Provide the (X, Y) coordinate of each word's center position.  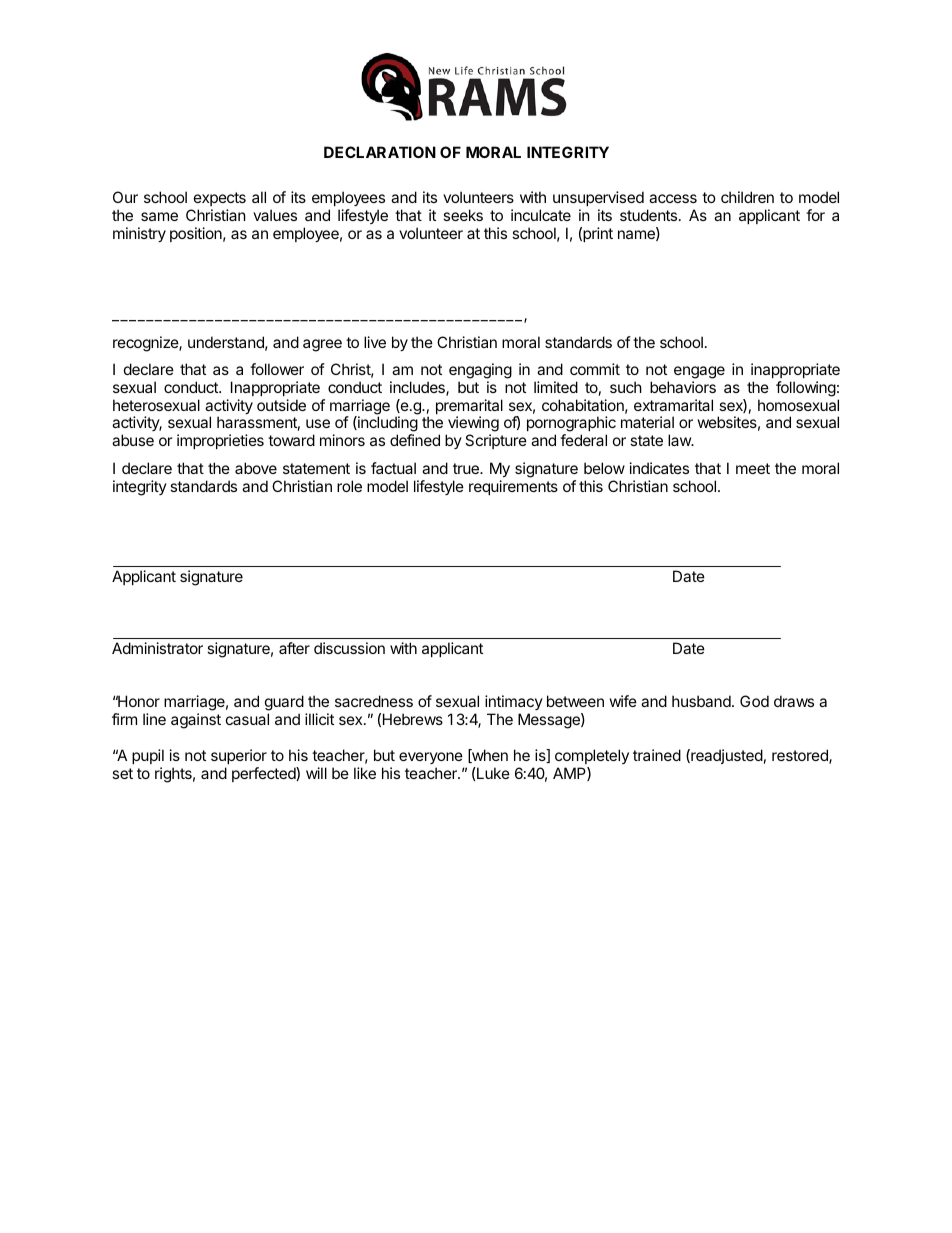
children (747, 197)
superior (239, 756)
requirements (513, 487)
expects (220, 199)
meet (753, 468)
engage (699, 372)
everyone (431, 758)
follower (277, 369)
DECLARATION (380, 152)
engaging (480, 371)
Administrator (157, 648)
